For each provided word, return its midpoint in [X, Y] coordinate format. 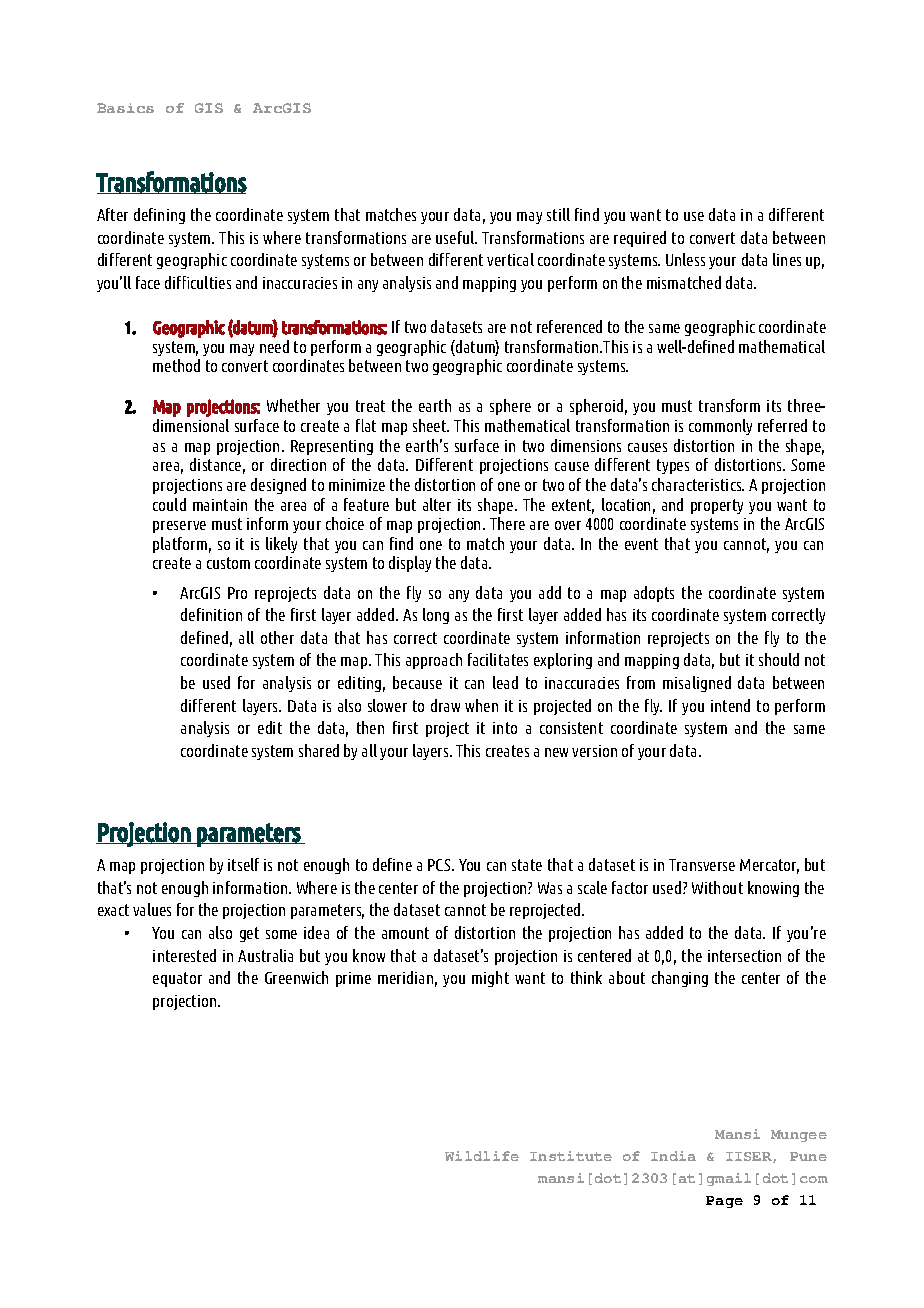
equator [177, 979]
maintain [220, 505]
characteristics [698, 484]
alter [437, 504]
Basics [125, 108]
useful [456, 237]
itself [243, 864]
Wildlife [482, 1156]
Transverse [702, 865]
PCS [440, 865]
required [640, 239]
